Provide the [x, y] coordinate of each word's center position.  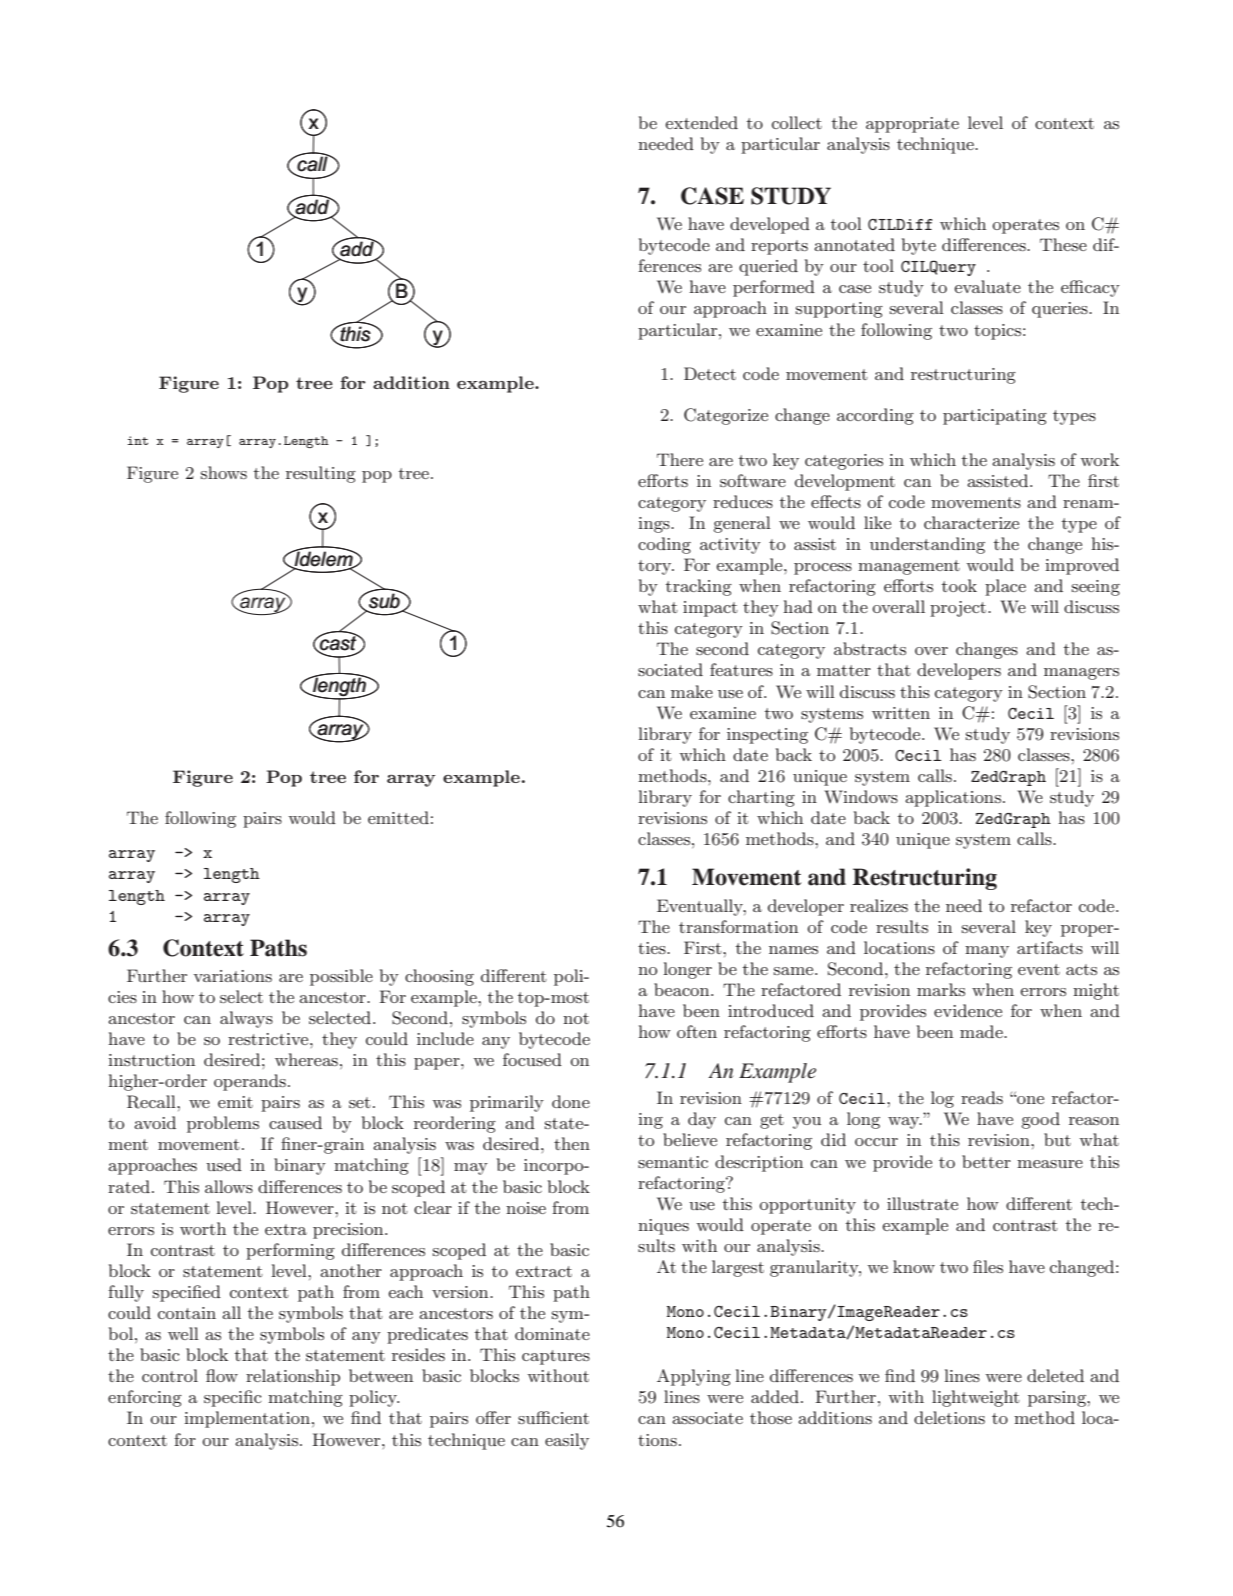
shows [224, 472]
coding [664, 545]
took [959, 585]
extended [702, 122]
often [697, 1031]
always [246, 1019]
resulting [321, 474]
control [170, 1375]
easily [567, 1441]
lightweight [976, 1398]
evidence [968, 1010]
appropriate [912, 125]
